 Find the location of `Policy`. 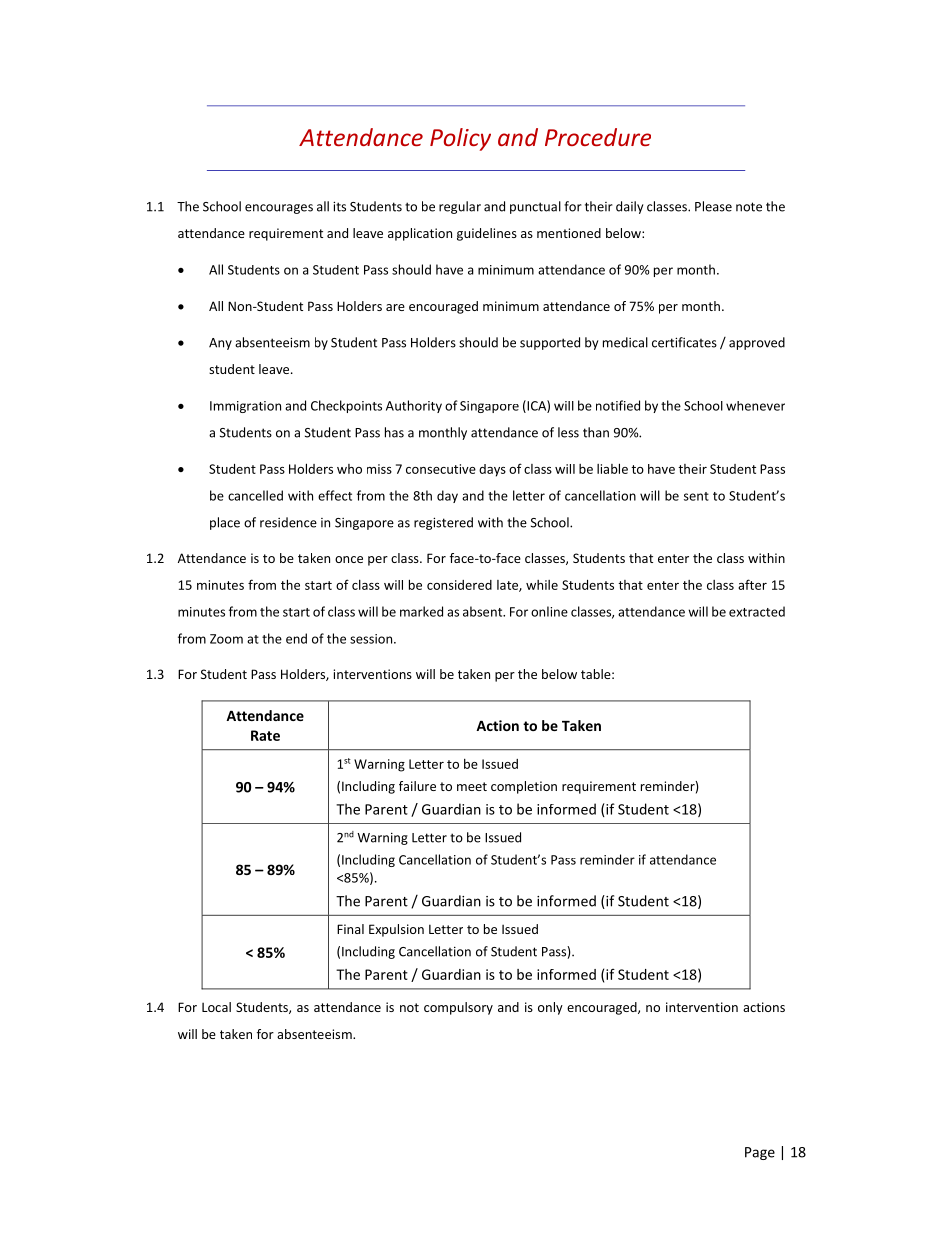

Policy is located at coordinates (460, 139).
